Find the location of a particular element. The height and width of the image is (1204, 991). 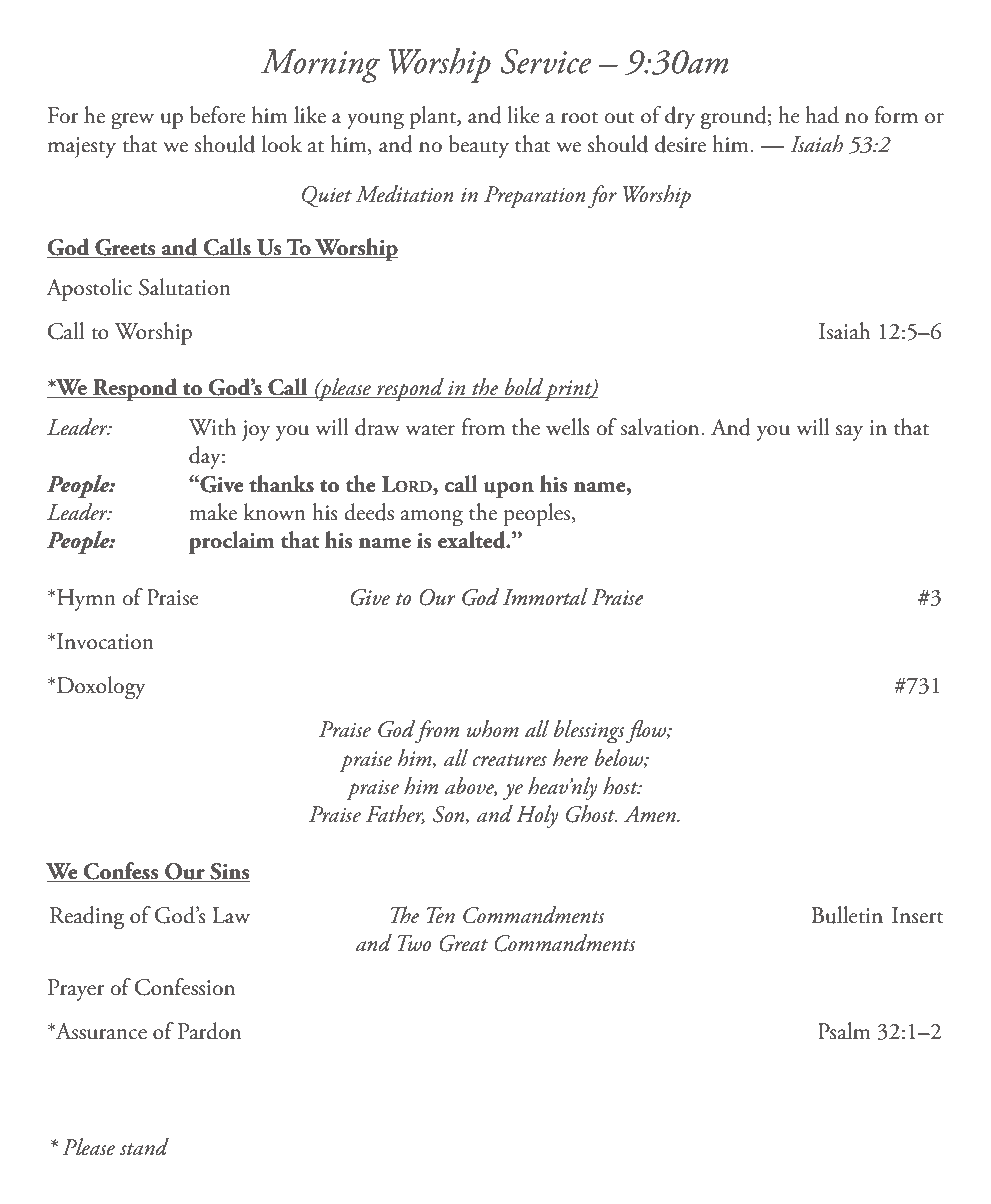

before is located at coordinates (218, 115).
